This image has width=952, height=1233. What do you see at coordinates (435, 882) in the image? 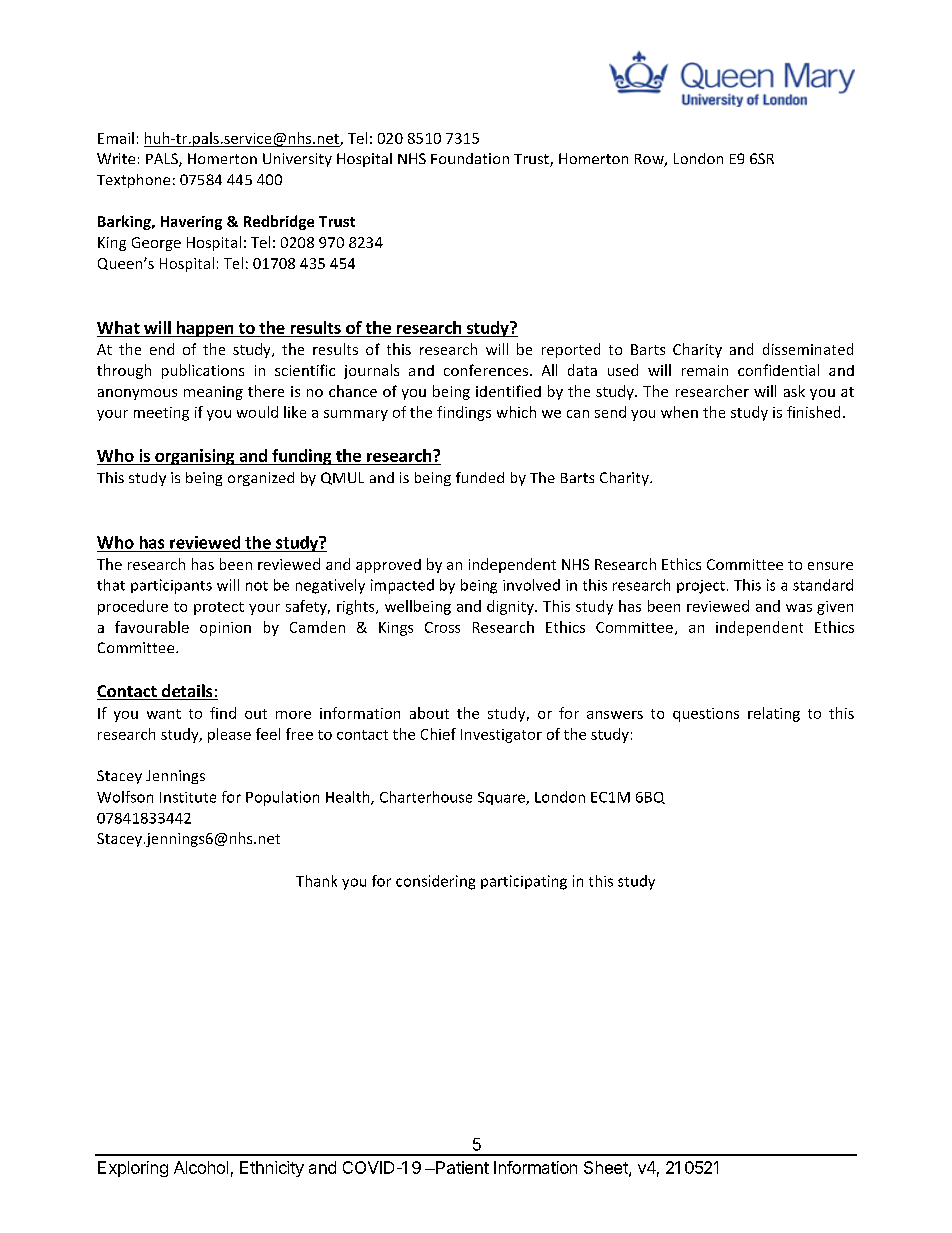
I see `considering` at bounding box center [435, 882].
